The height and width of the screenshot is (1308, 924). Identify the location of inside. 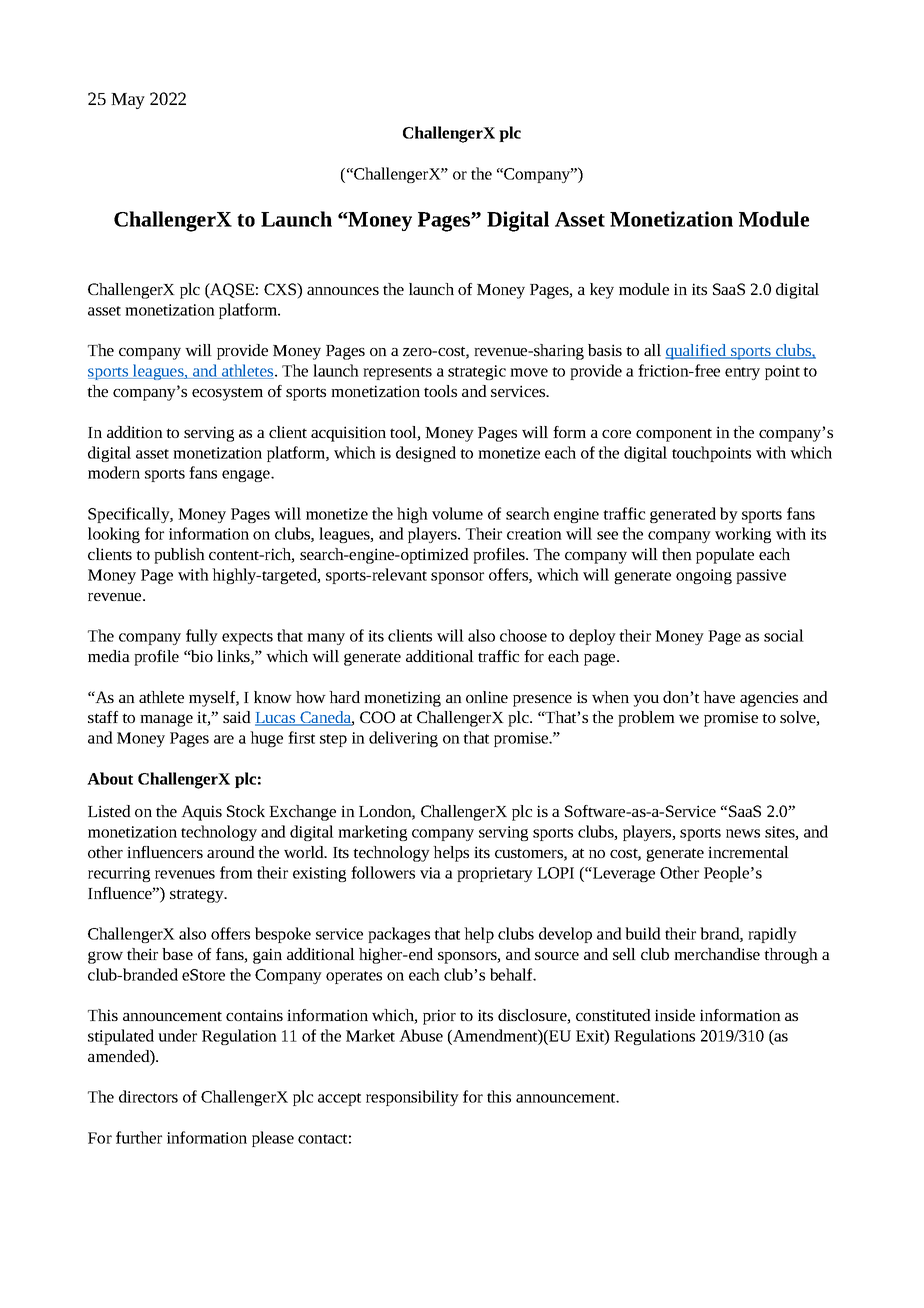
(675, 1015).
